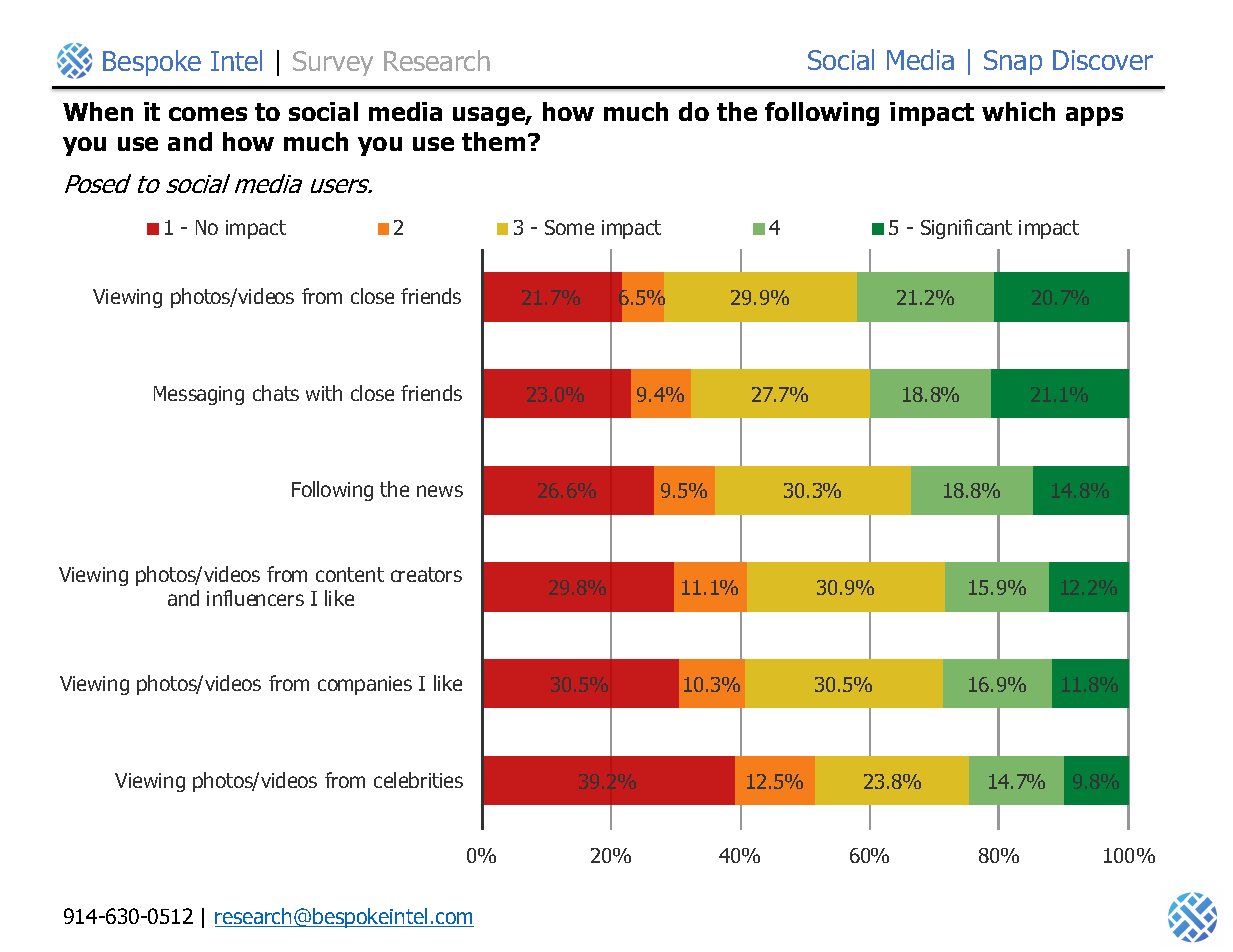 The height and width of the screenshot is (952, 1233). What do you see at coordinates (966, 229) in the screenshot?
I see `Significant` at bounding box center [966, 229].
